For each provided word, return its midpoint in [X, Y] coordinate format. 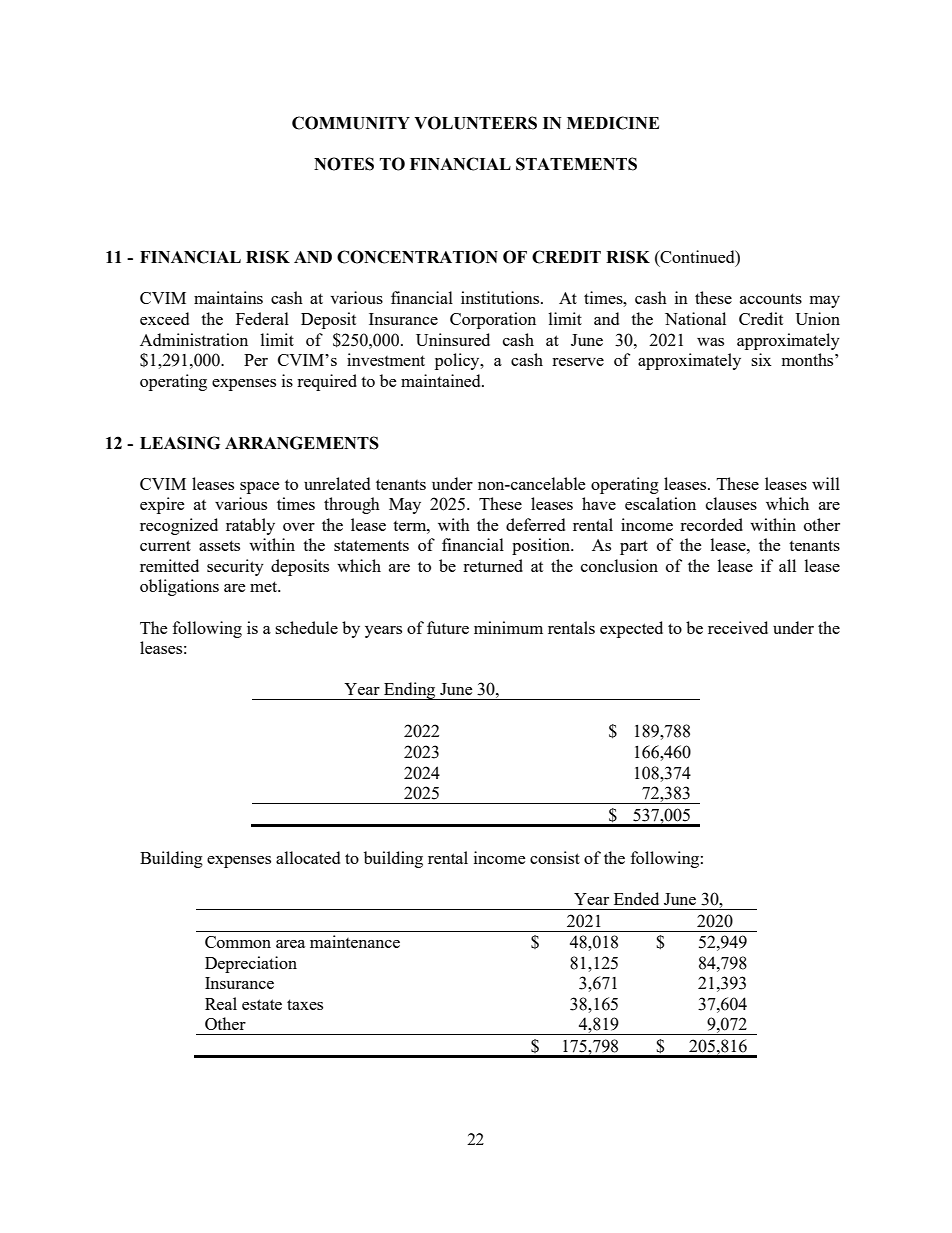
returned [493, 565]
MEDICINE [613, 123]
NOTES [344, 164]
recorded [711, 524]
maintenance [355, 941]
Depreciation [251, 964]
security [235, 567]
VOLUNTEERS [475, 123]
